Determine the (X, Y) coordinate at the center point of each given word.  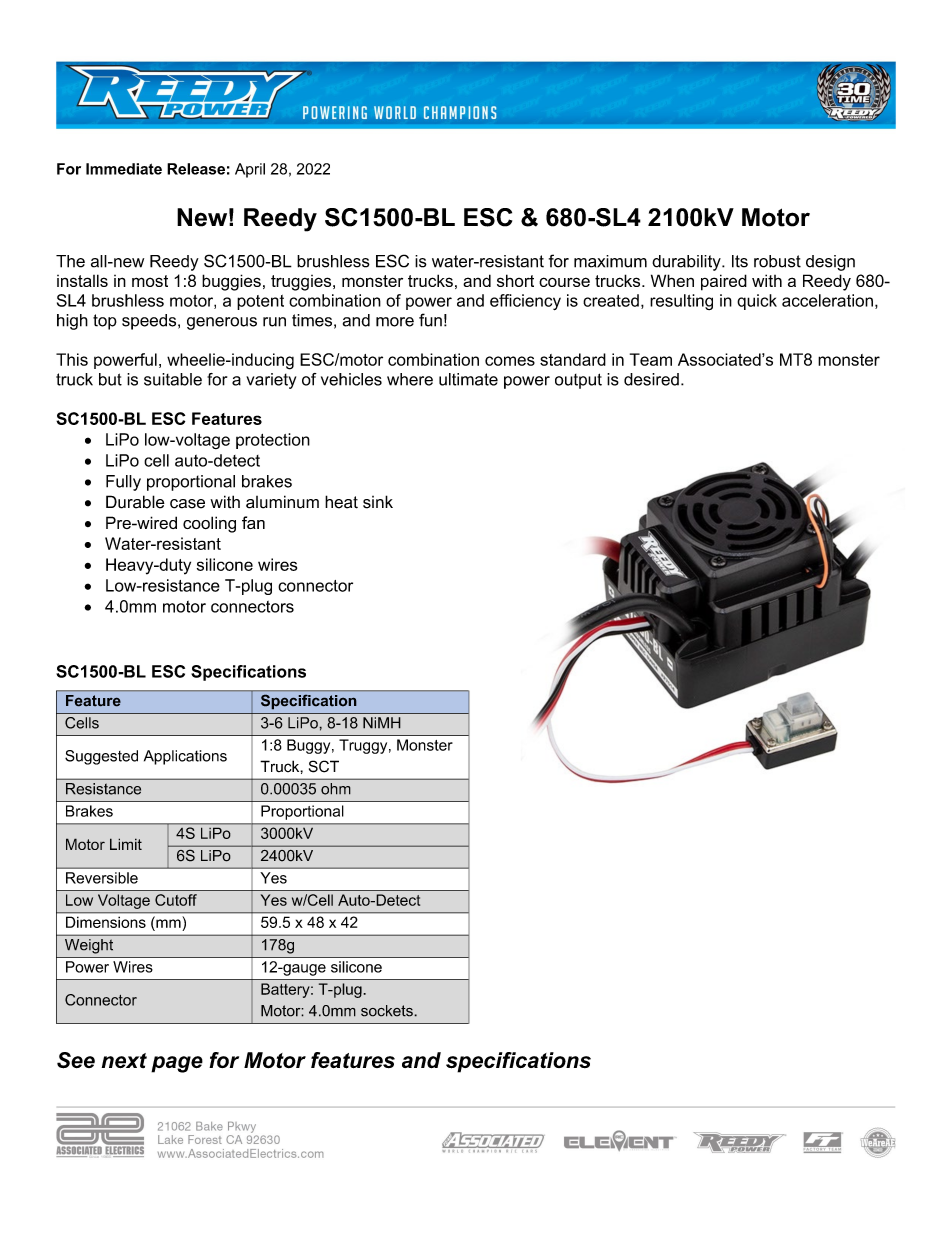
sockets (388, 1011)
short (515, 280)
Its (740, 261)
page (177, 1064)
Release (196, 169)
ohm (336, 789)
